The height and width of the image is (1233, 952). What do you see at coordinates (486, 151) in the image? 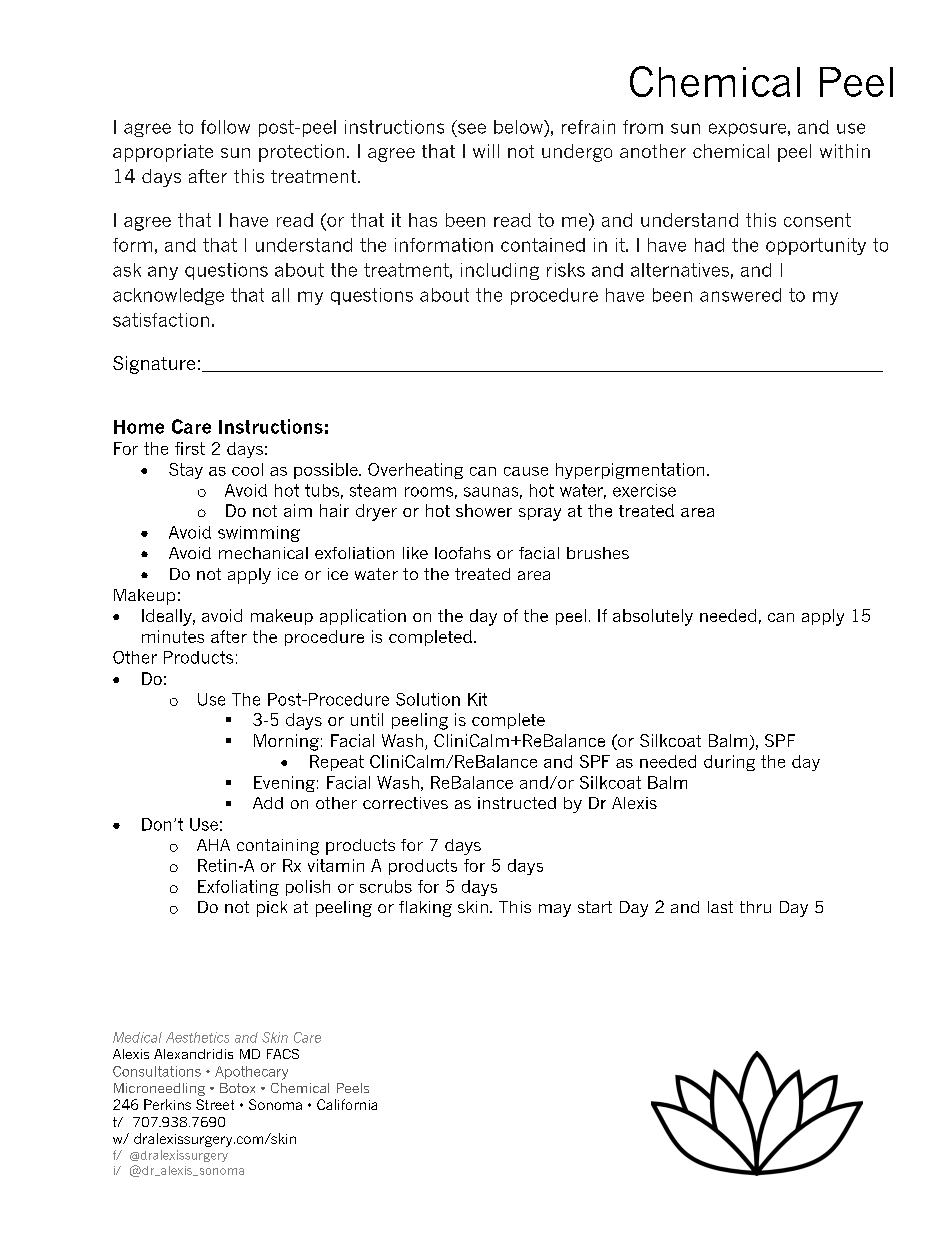
I see `will` at bounding box center [486, 151].
